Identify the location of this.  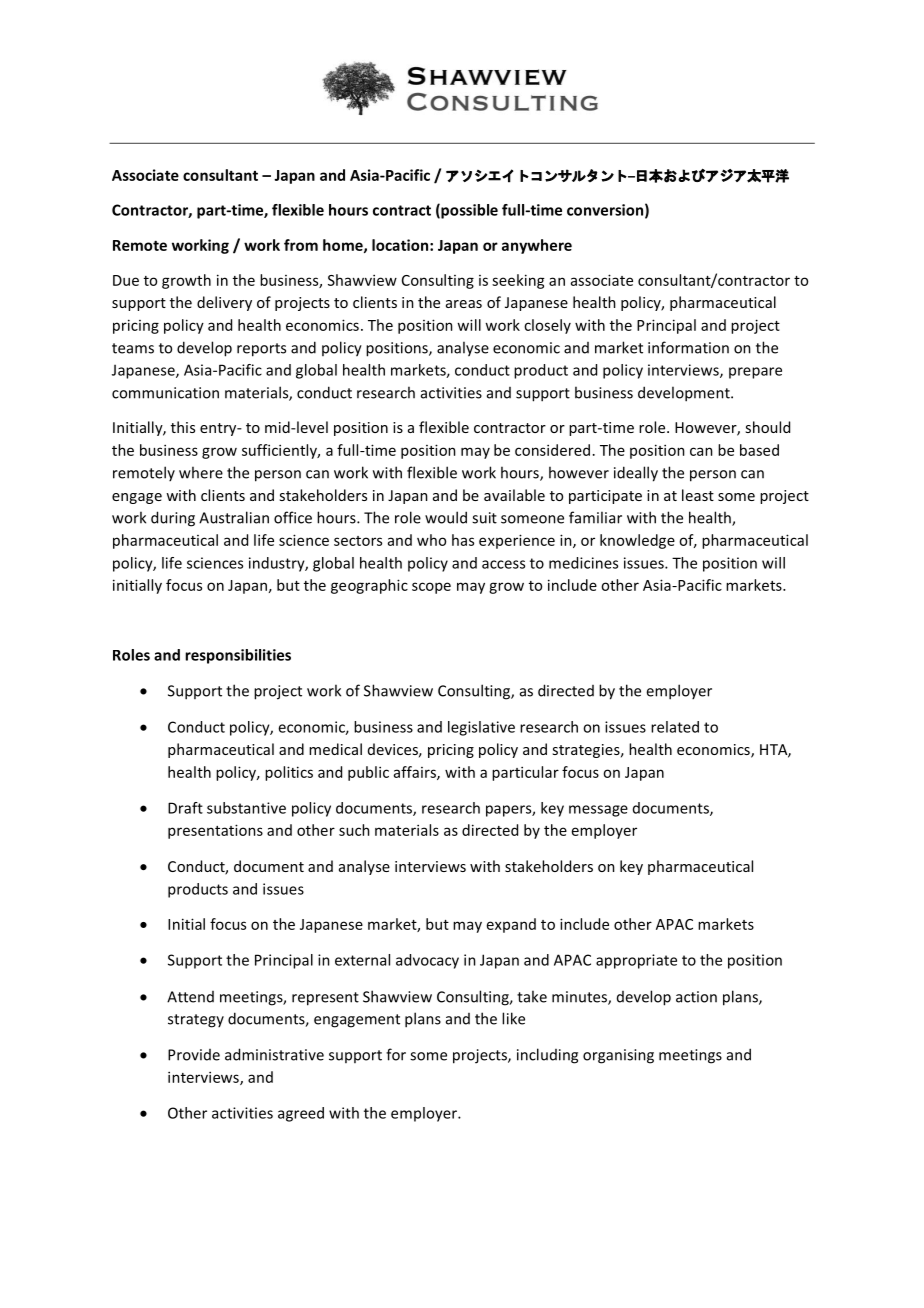
(183, 427).
